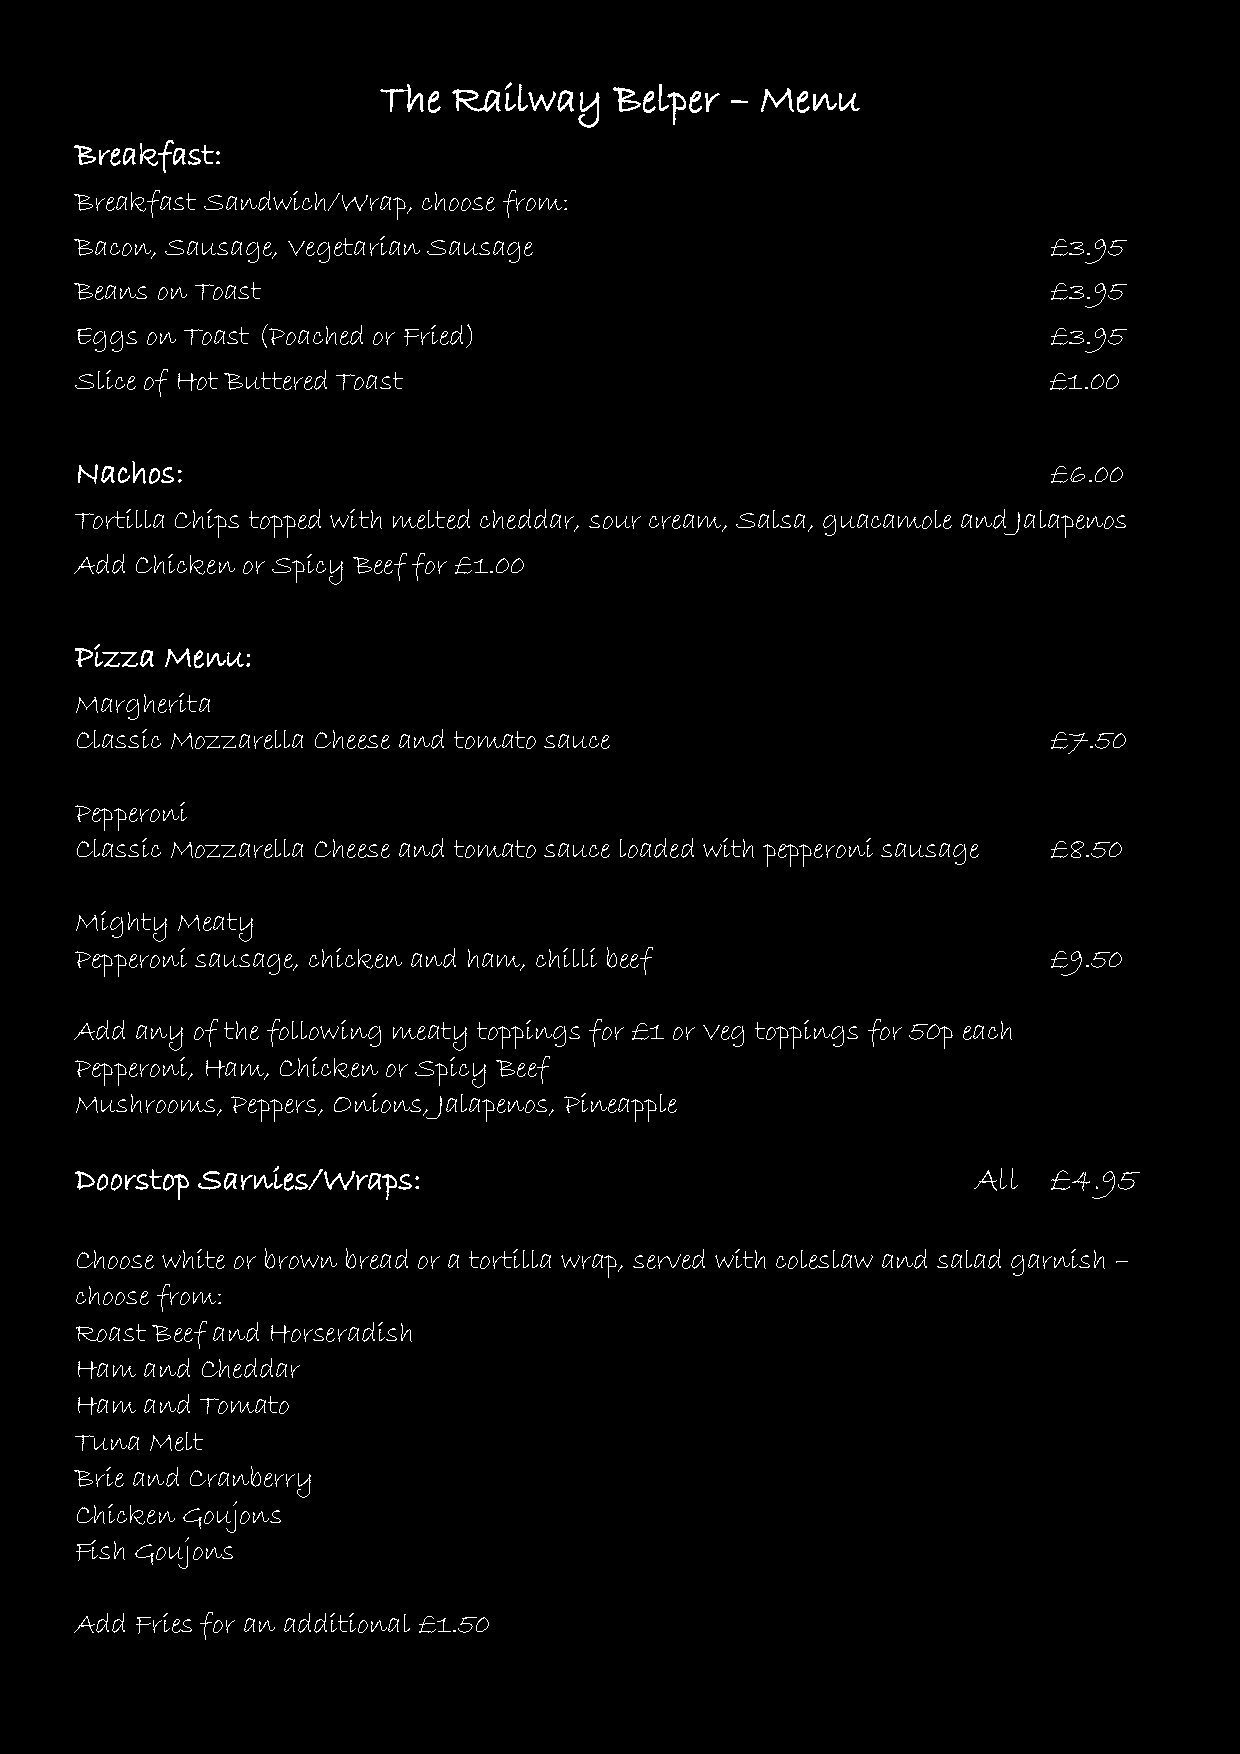  What do you see at coordinates (969, 1259) in the screenshot?
I see `salad` at bounding box center [969, 1259].
